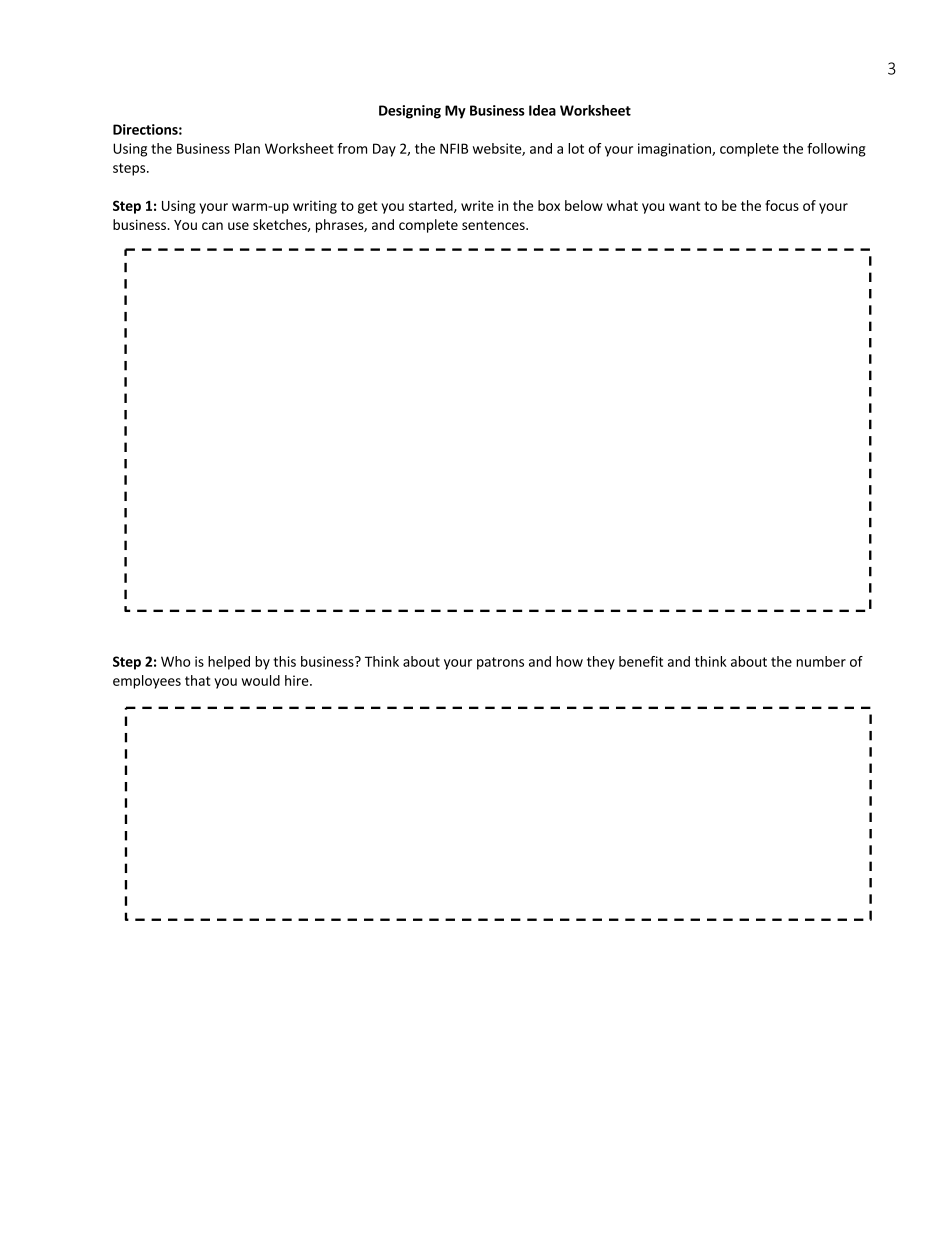 The height and width of the document is (1233, 952). What do you see at coordinates (675, 150) in the document?
I see `imagination` at bounding box center [675, 150].
